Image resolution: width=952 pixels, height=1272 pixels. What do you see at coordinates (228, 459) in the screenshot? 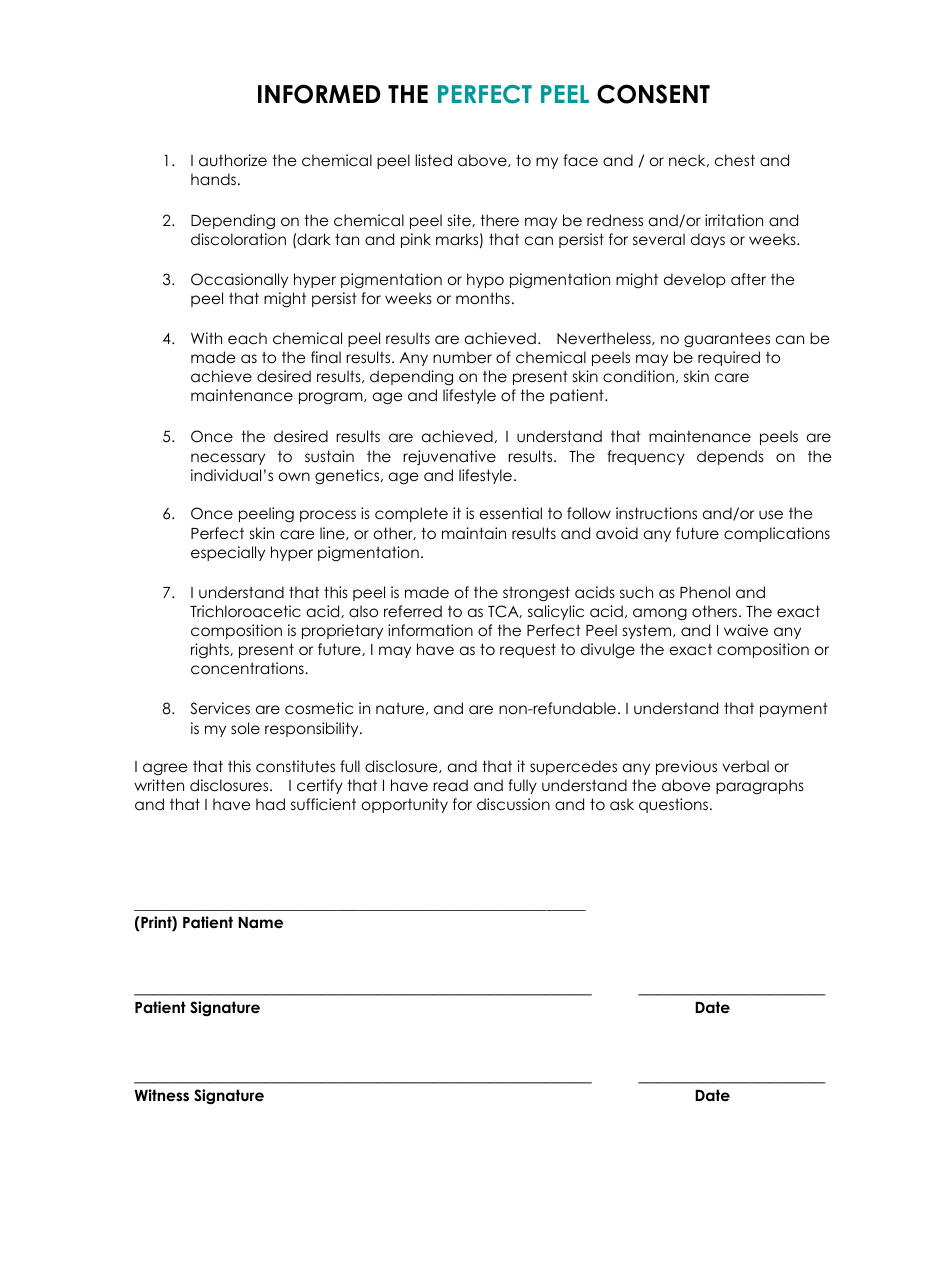
I see `necessary` at bounding box center [228, 459].
